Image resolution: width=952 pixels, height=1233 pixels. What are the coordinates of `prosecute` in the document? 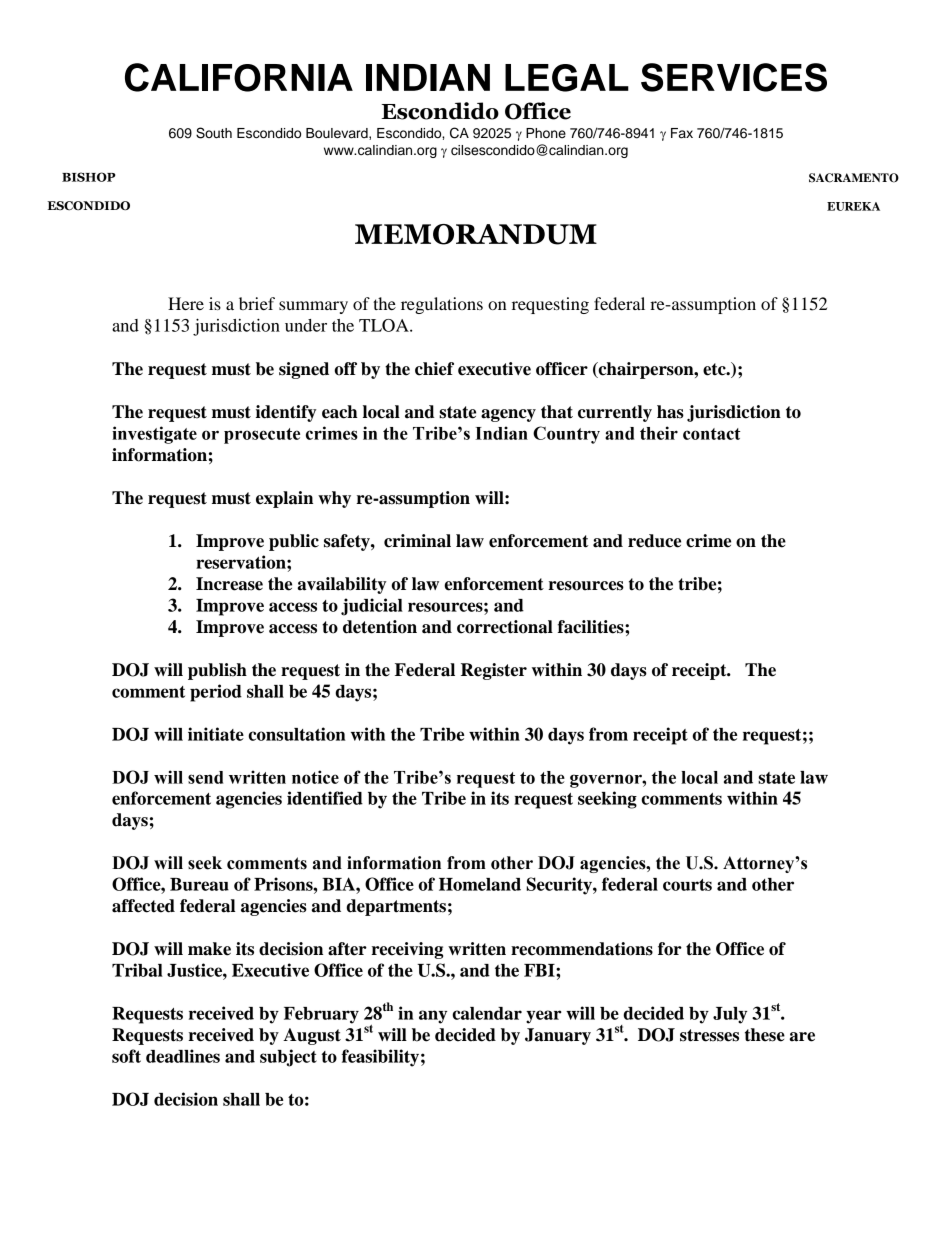 It's located at (262, 436).
